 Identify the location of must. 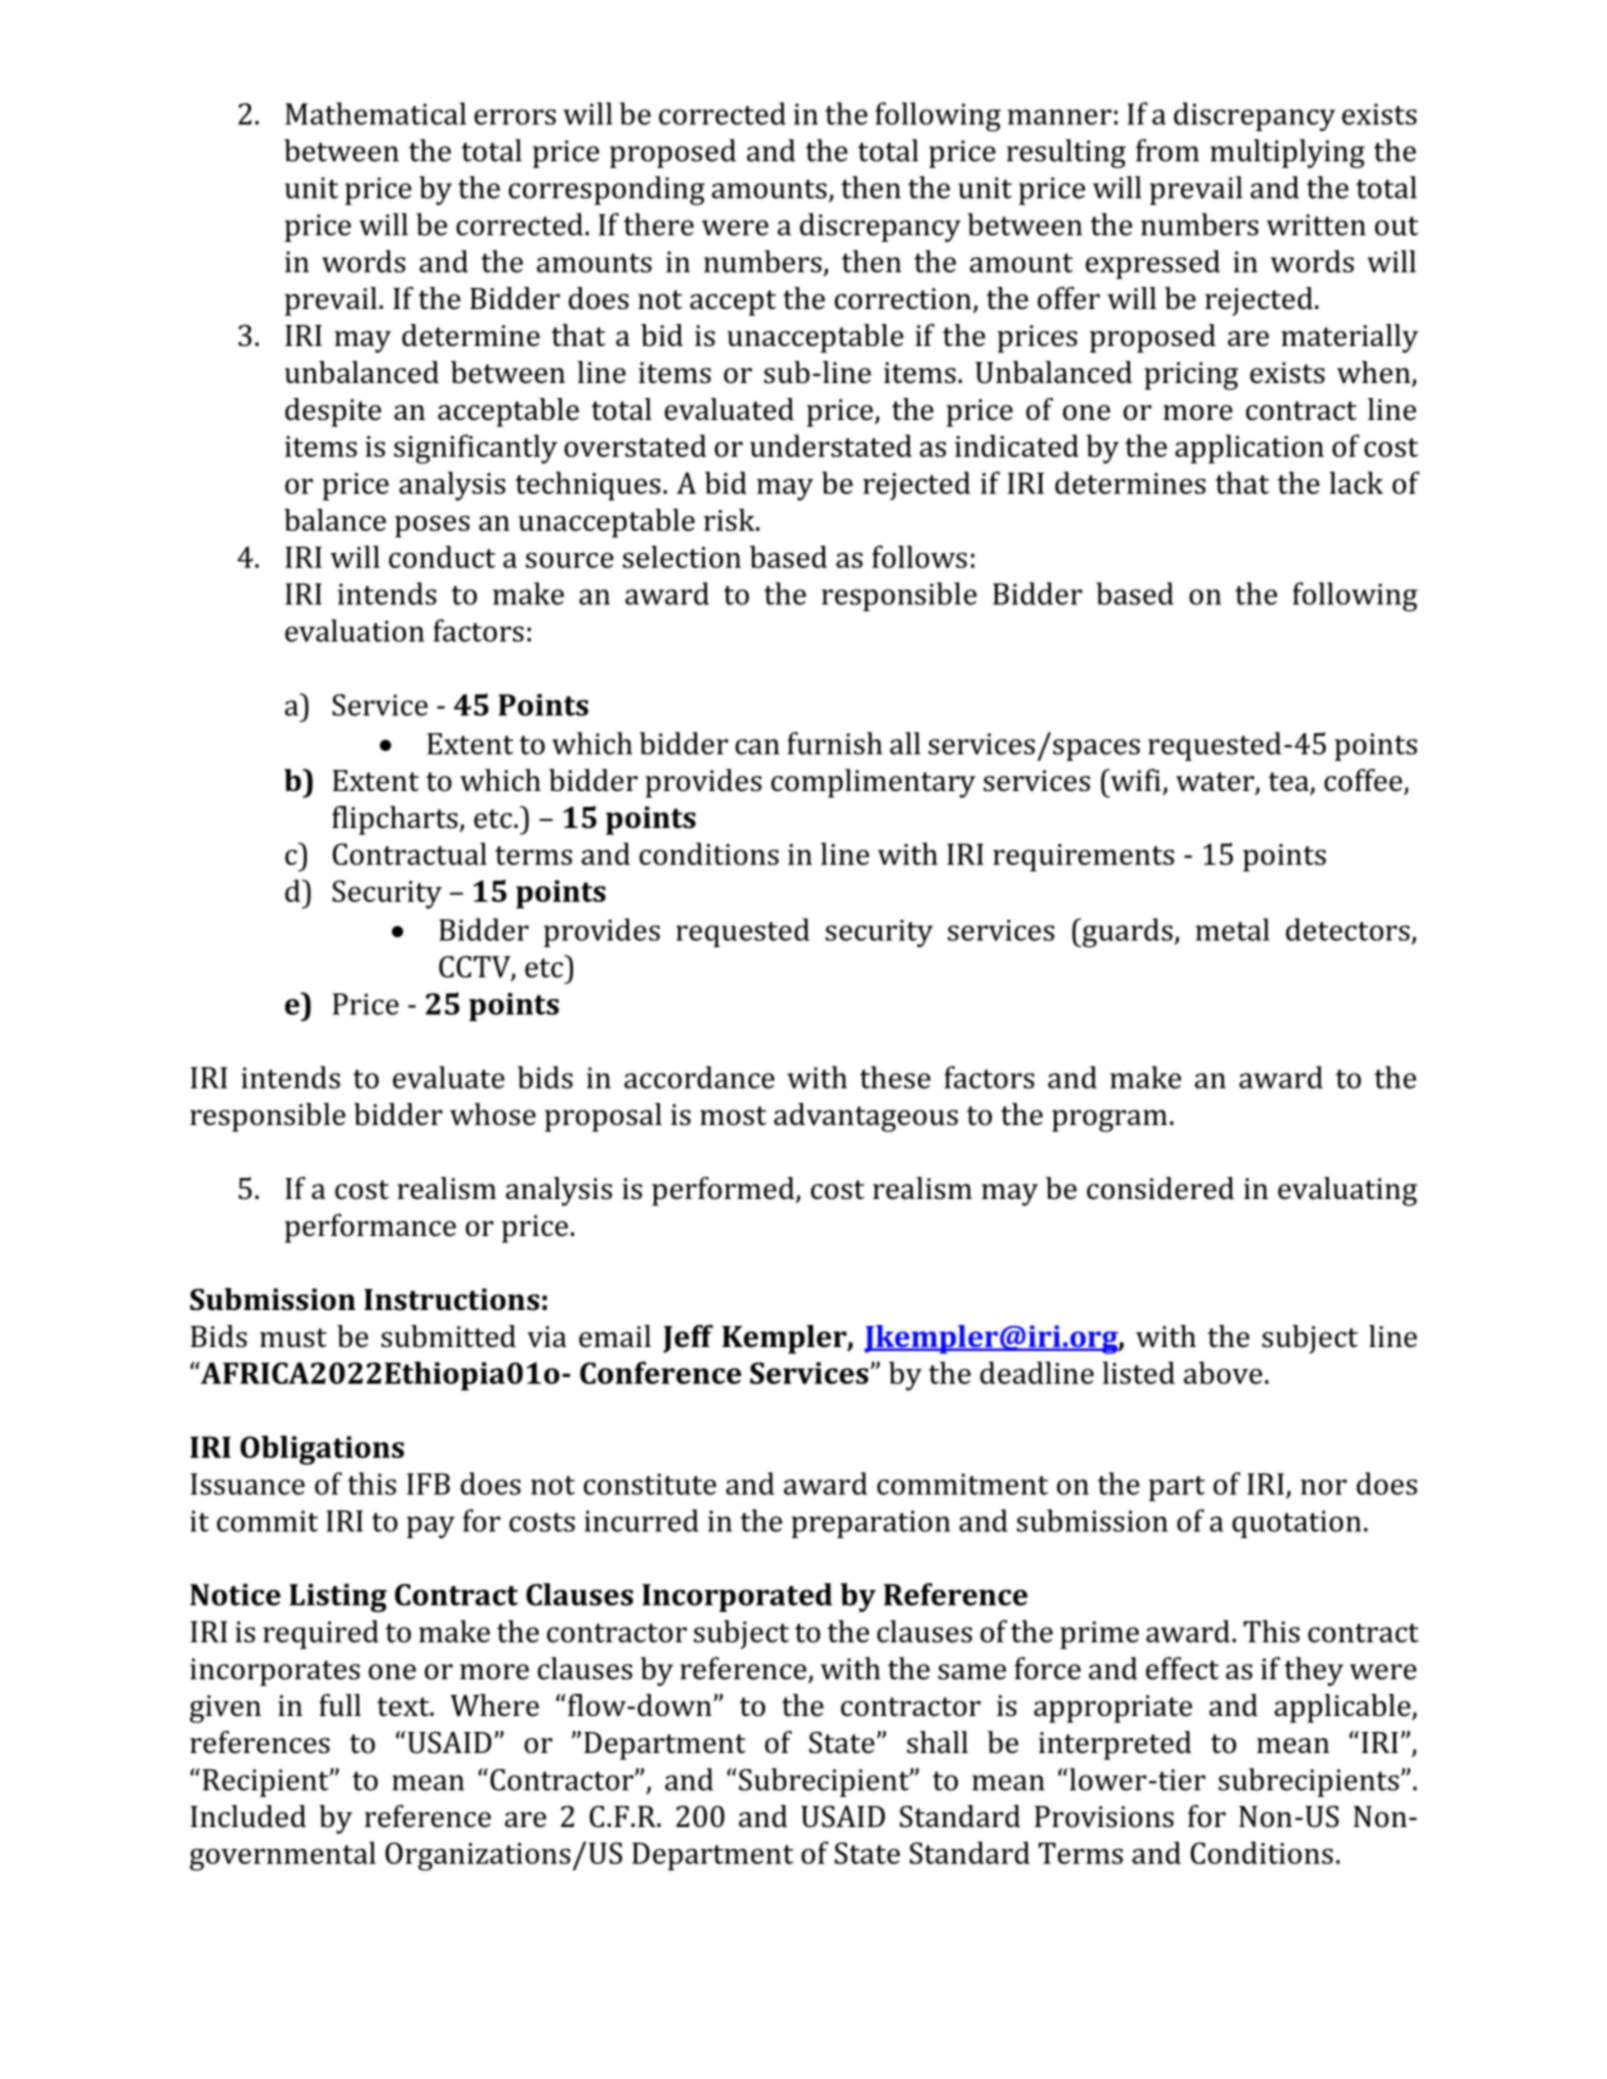
(293, 1338).
